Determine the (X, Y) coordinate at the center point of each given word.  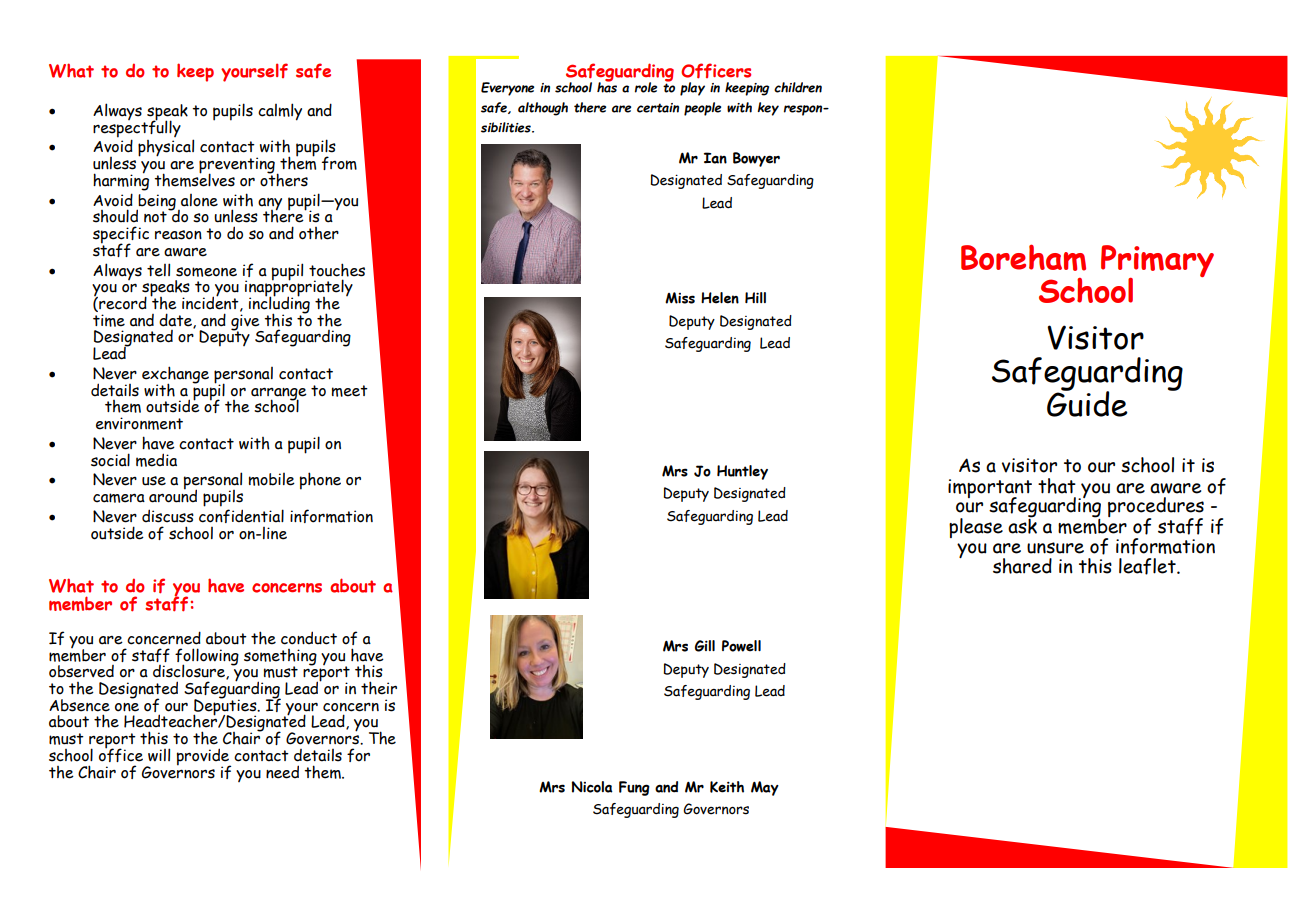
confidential (241, 516)
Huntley (742, 472)
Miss (680, 298)
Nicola (592, 787)
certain (658, 108)
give (246, 323)
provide (204, 758)
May (765, 788)
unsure (1055, 548)
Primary (1157, 262)
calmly (280, 112)
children (798, 87)
